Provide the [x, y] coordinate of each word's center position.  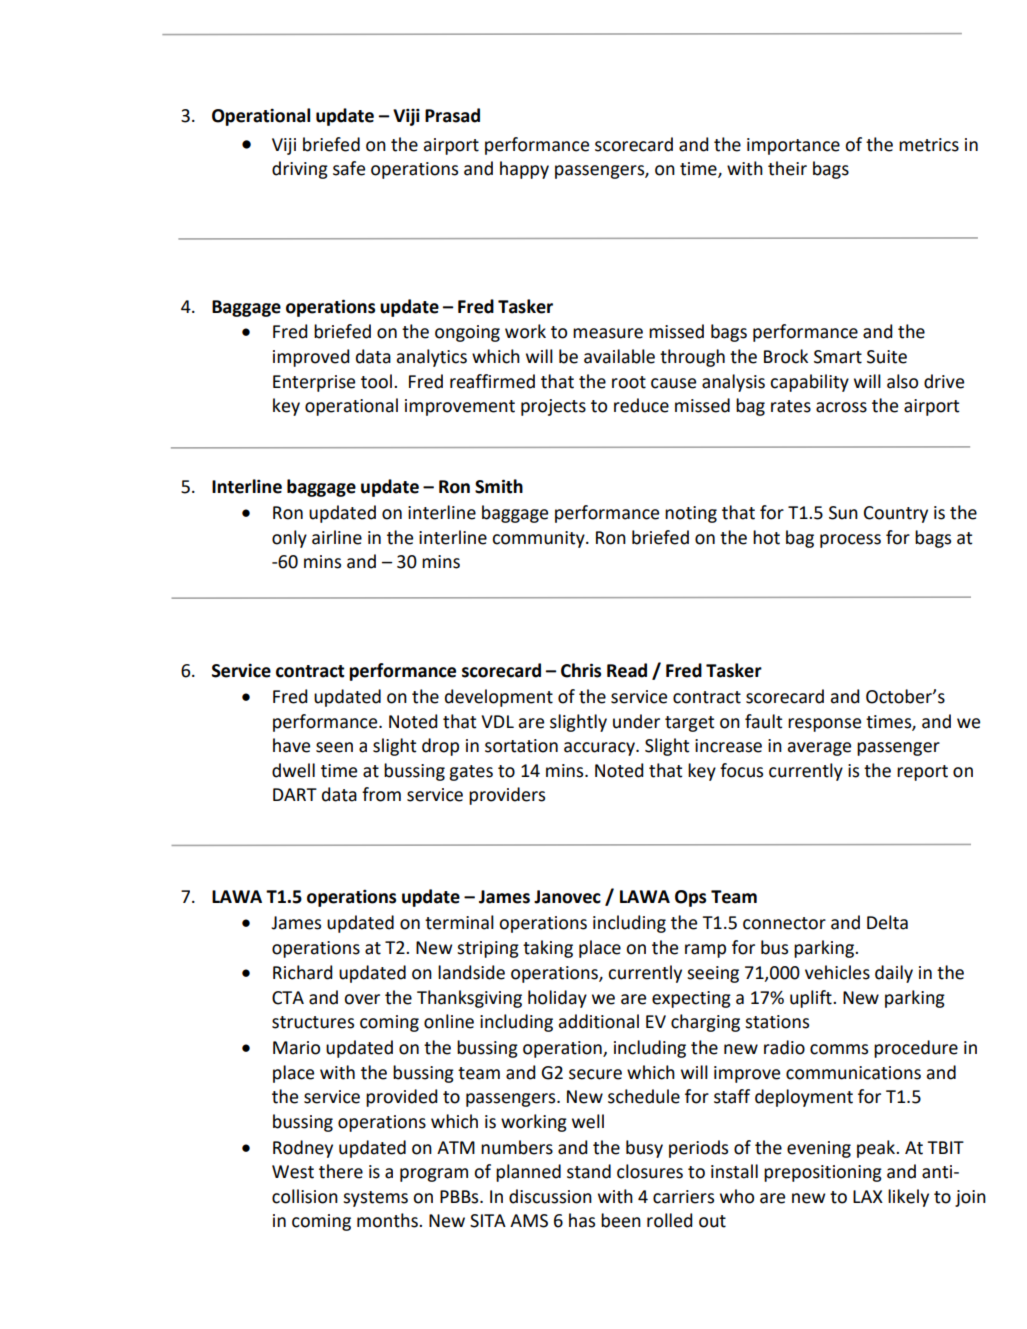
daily [894, 974]
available [619, 356]
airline [337, 537]
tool [376, 381]
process [850, 541]
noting [691, 514]
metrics [929, 145]
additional [599, 1021]
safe [349, 168]
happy [524, 170]
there [341, 1171]
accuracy [600, 749]
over [362, 999]
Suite [887, 357]
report [922, 773]
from [381, 794]
